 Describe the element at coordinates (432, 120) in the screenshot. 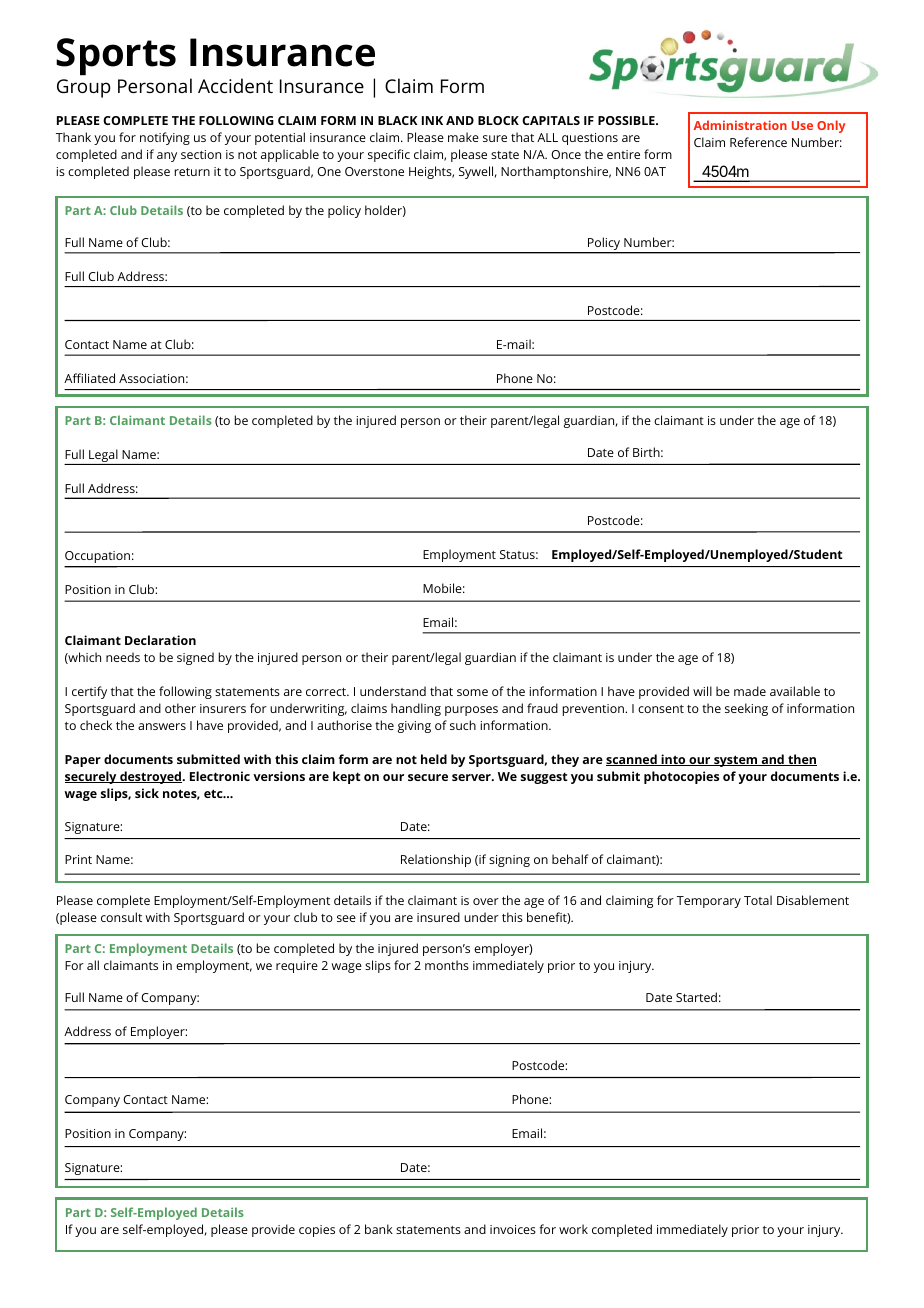

I see `INK` at that location.
